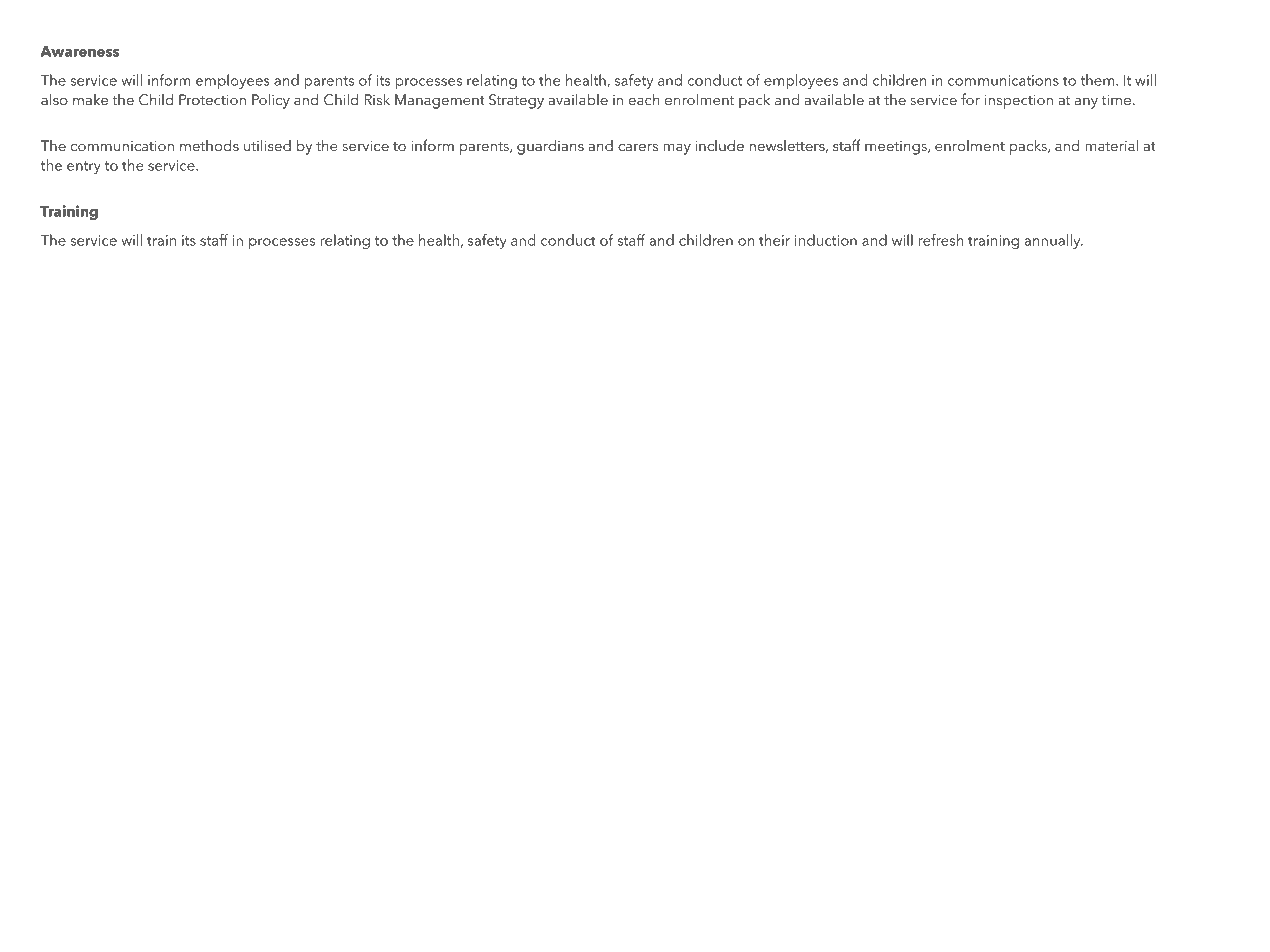 This screenshot has width=1270, height=952. I want to click on may, so click(677, 149).
